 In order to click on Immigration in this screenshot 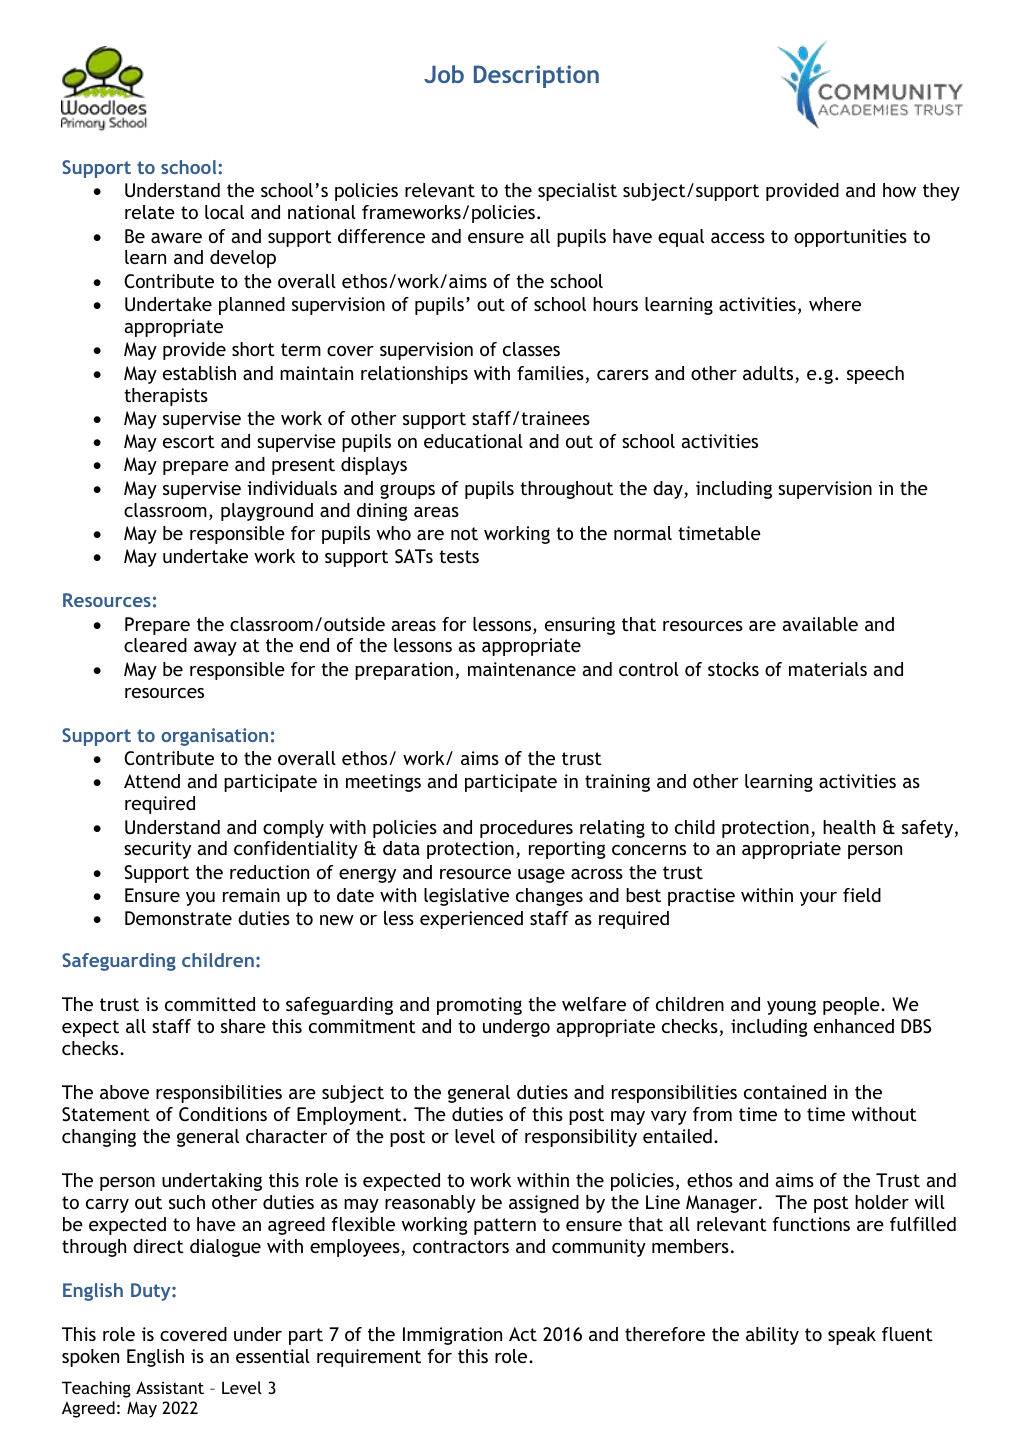, I will do `click(452, 1336)`.
